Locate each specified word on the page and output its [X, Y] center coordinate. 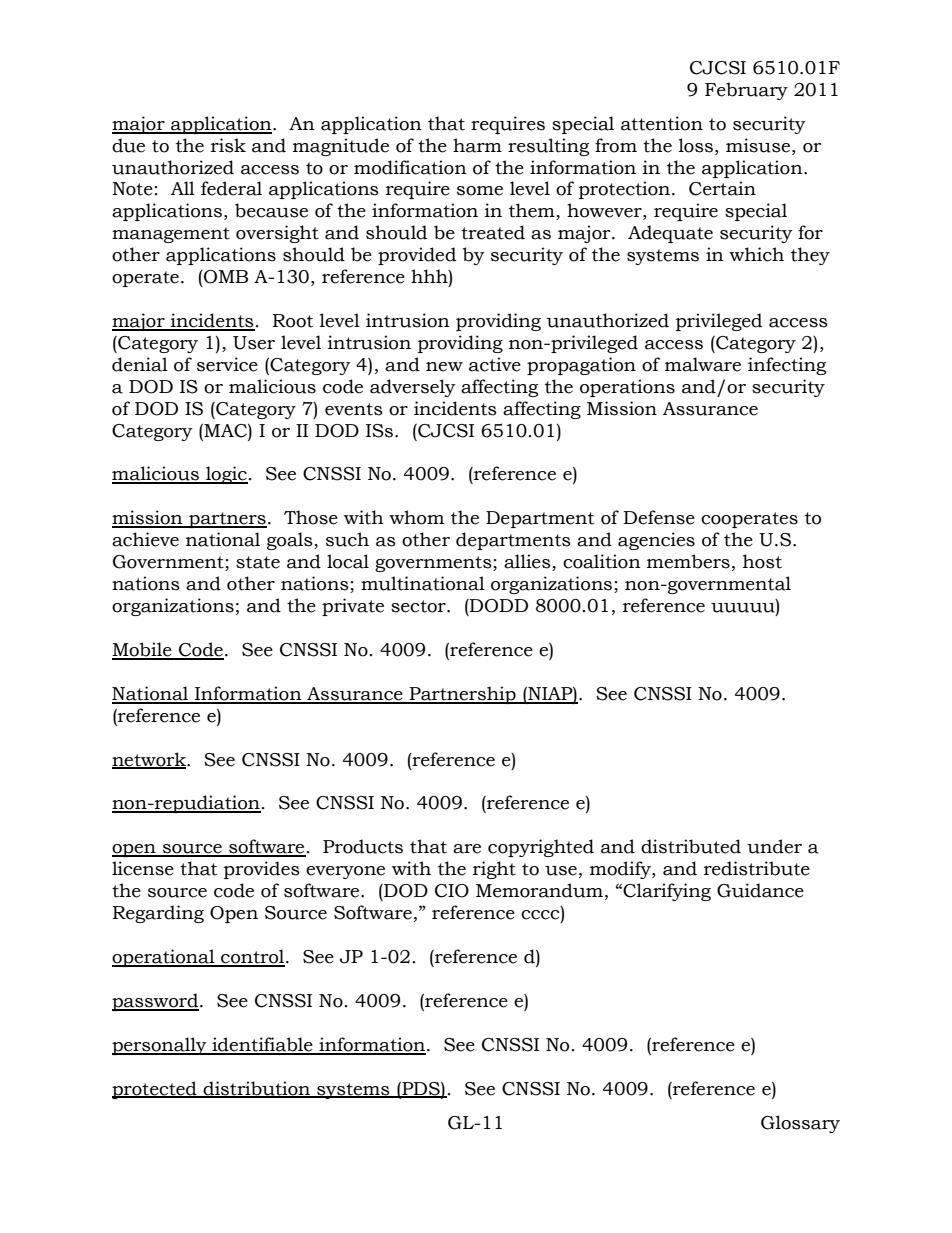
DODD [498, 606]
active [495, 364]
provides [262, 870]
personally [160, 1046]
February [746, 91]
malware [703, 364]
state [258, 562]
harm [477, 145]
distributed [691, 846]
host [762, 561]
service [227, 364]
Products [363, 846]
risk [228, 145]
